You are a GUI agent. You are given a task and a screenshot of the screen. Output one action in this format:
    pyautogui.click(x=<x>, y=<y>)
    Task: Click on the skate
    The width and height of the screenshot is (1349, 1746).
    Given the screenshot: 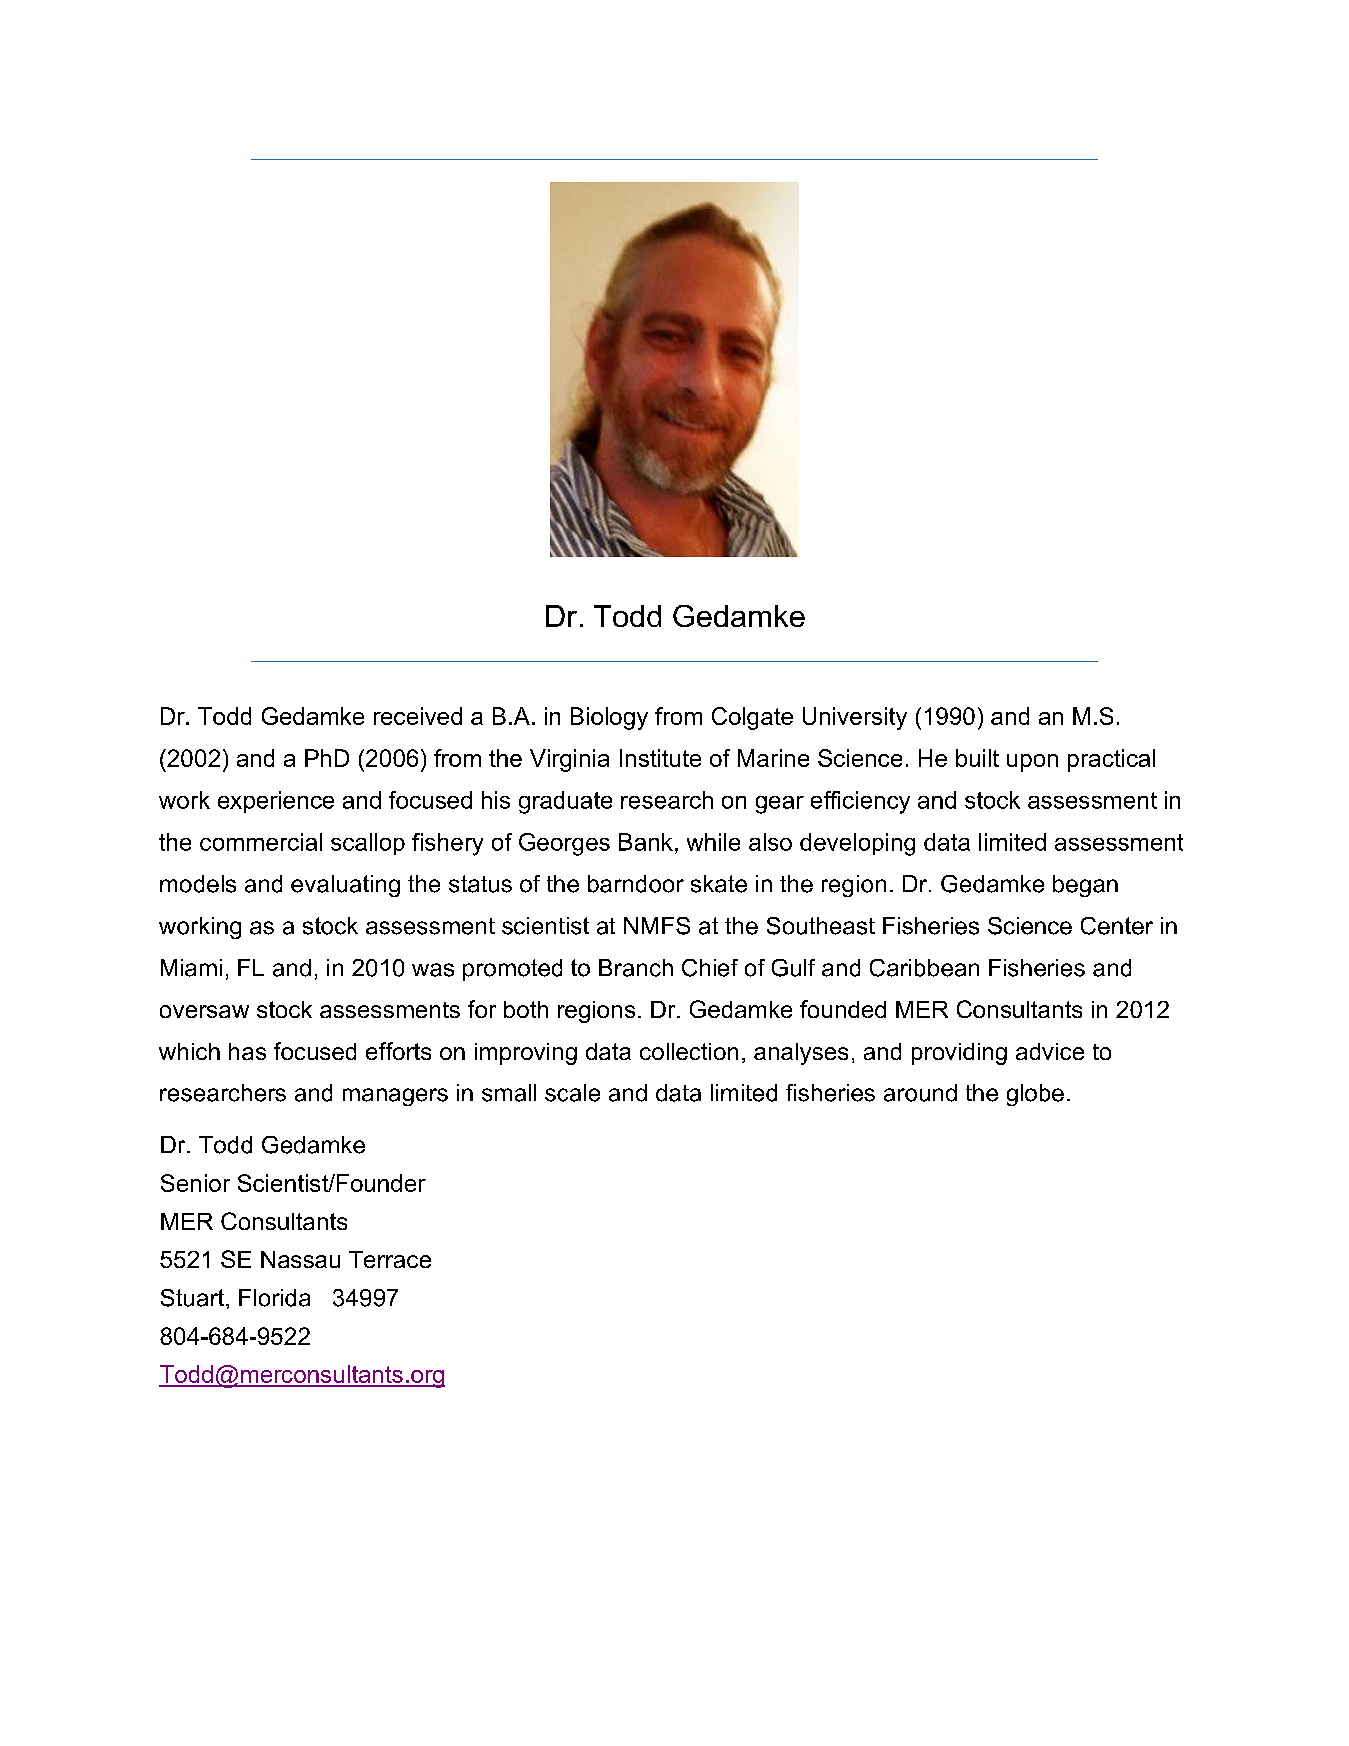 What is the action you would take?
    pyautogui.click(x=719, y=884)
